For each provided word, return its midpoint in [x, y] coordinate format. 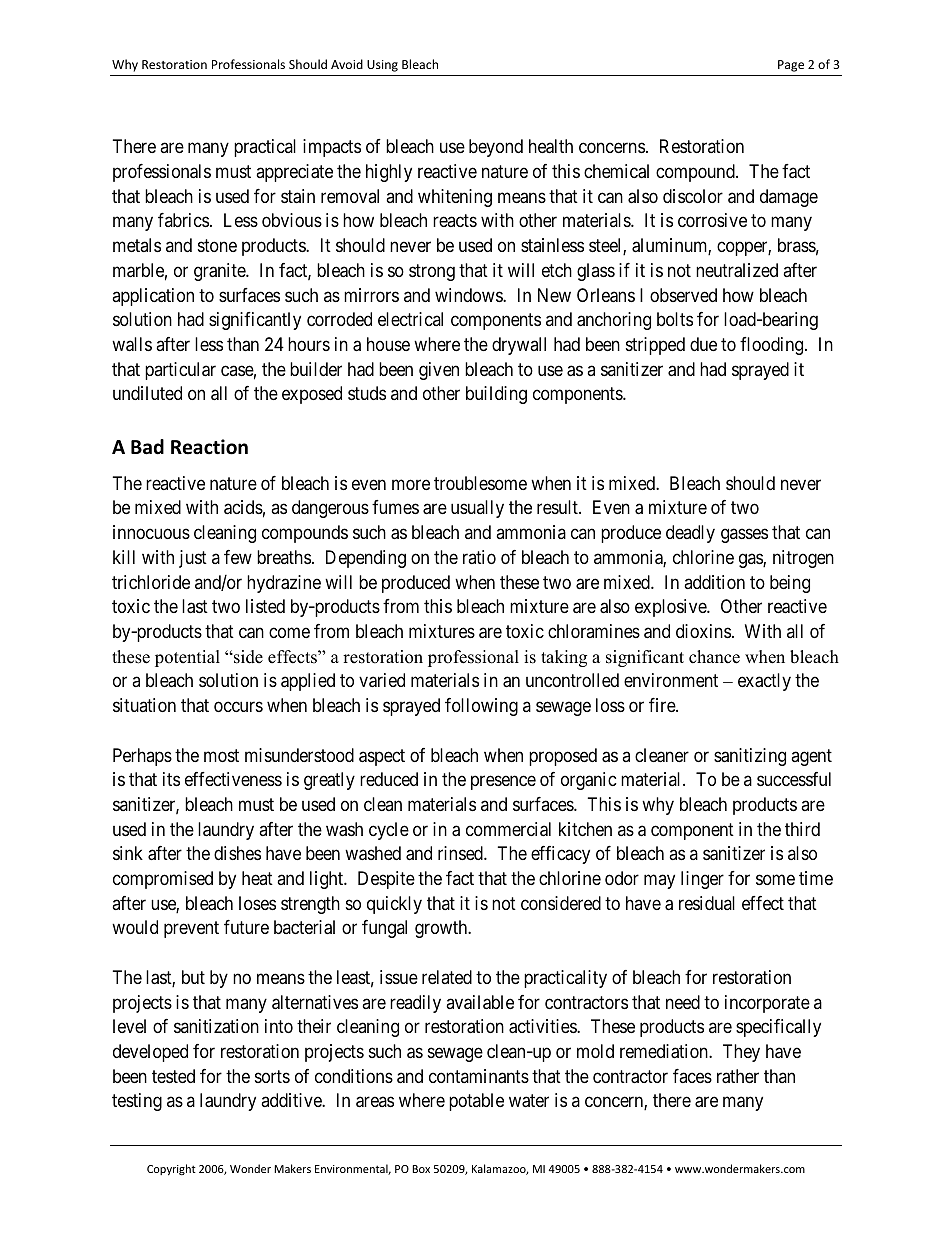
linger [702, 880]
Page [791, 66]
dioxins [703, 631]
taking [564, 658]
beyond [496, 148]
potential [187, 658]
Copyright [171, 1169]
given [439, 371]
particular [180, 371]
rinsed [461, 853]
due [703, 344]
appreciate [294, 173]
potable [476, 1102]
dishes [237, 853]
